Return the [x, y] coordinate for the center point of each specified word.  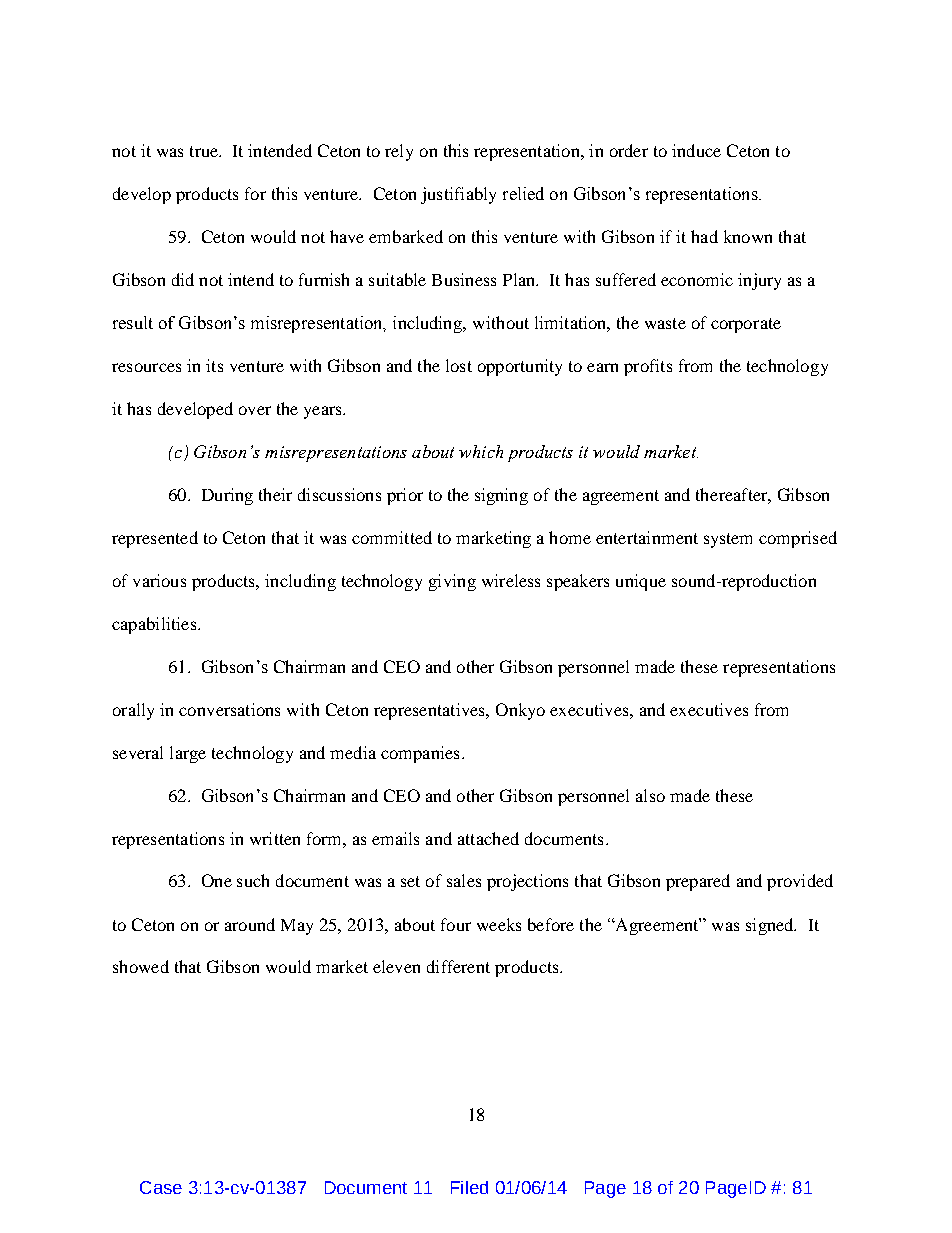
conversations [229, 709]
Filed [469, 1187]
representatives [430, 711]
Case [161, 1187]
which [481, 451]
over [255, 410]
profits [648, 367]
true [205, 151]
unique [641, 582]
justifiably [458, 195]
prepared [698, 882]
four [456, 924]
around [250, 924]
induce [696, 150]
